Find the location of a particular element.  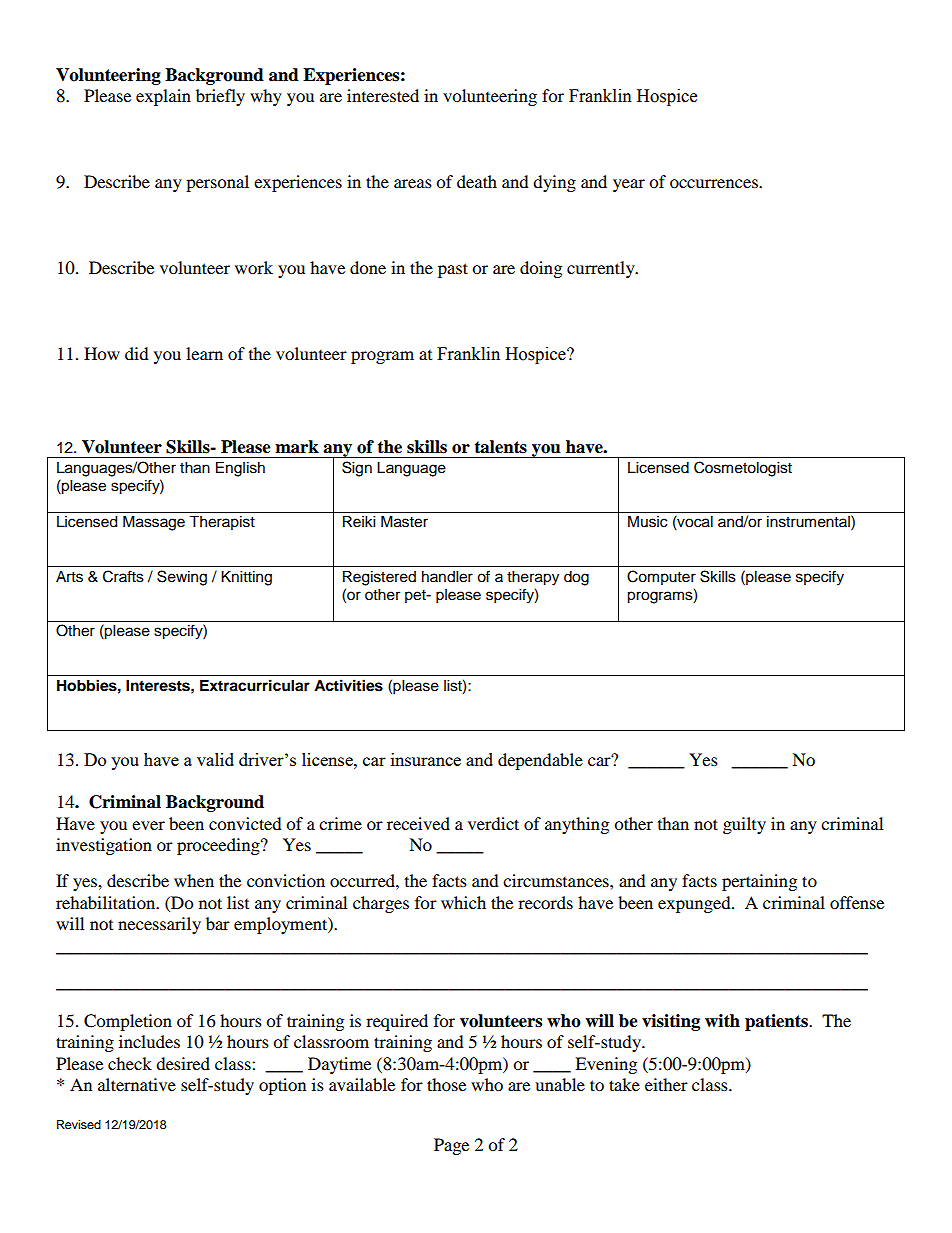

handler is located at coordinates (447, 577).
